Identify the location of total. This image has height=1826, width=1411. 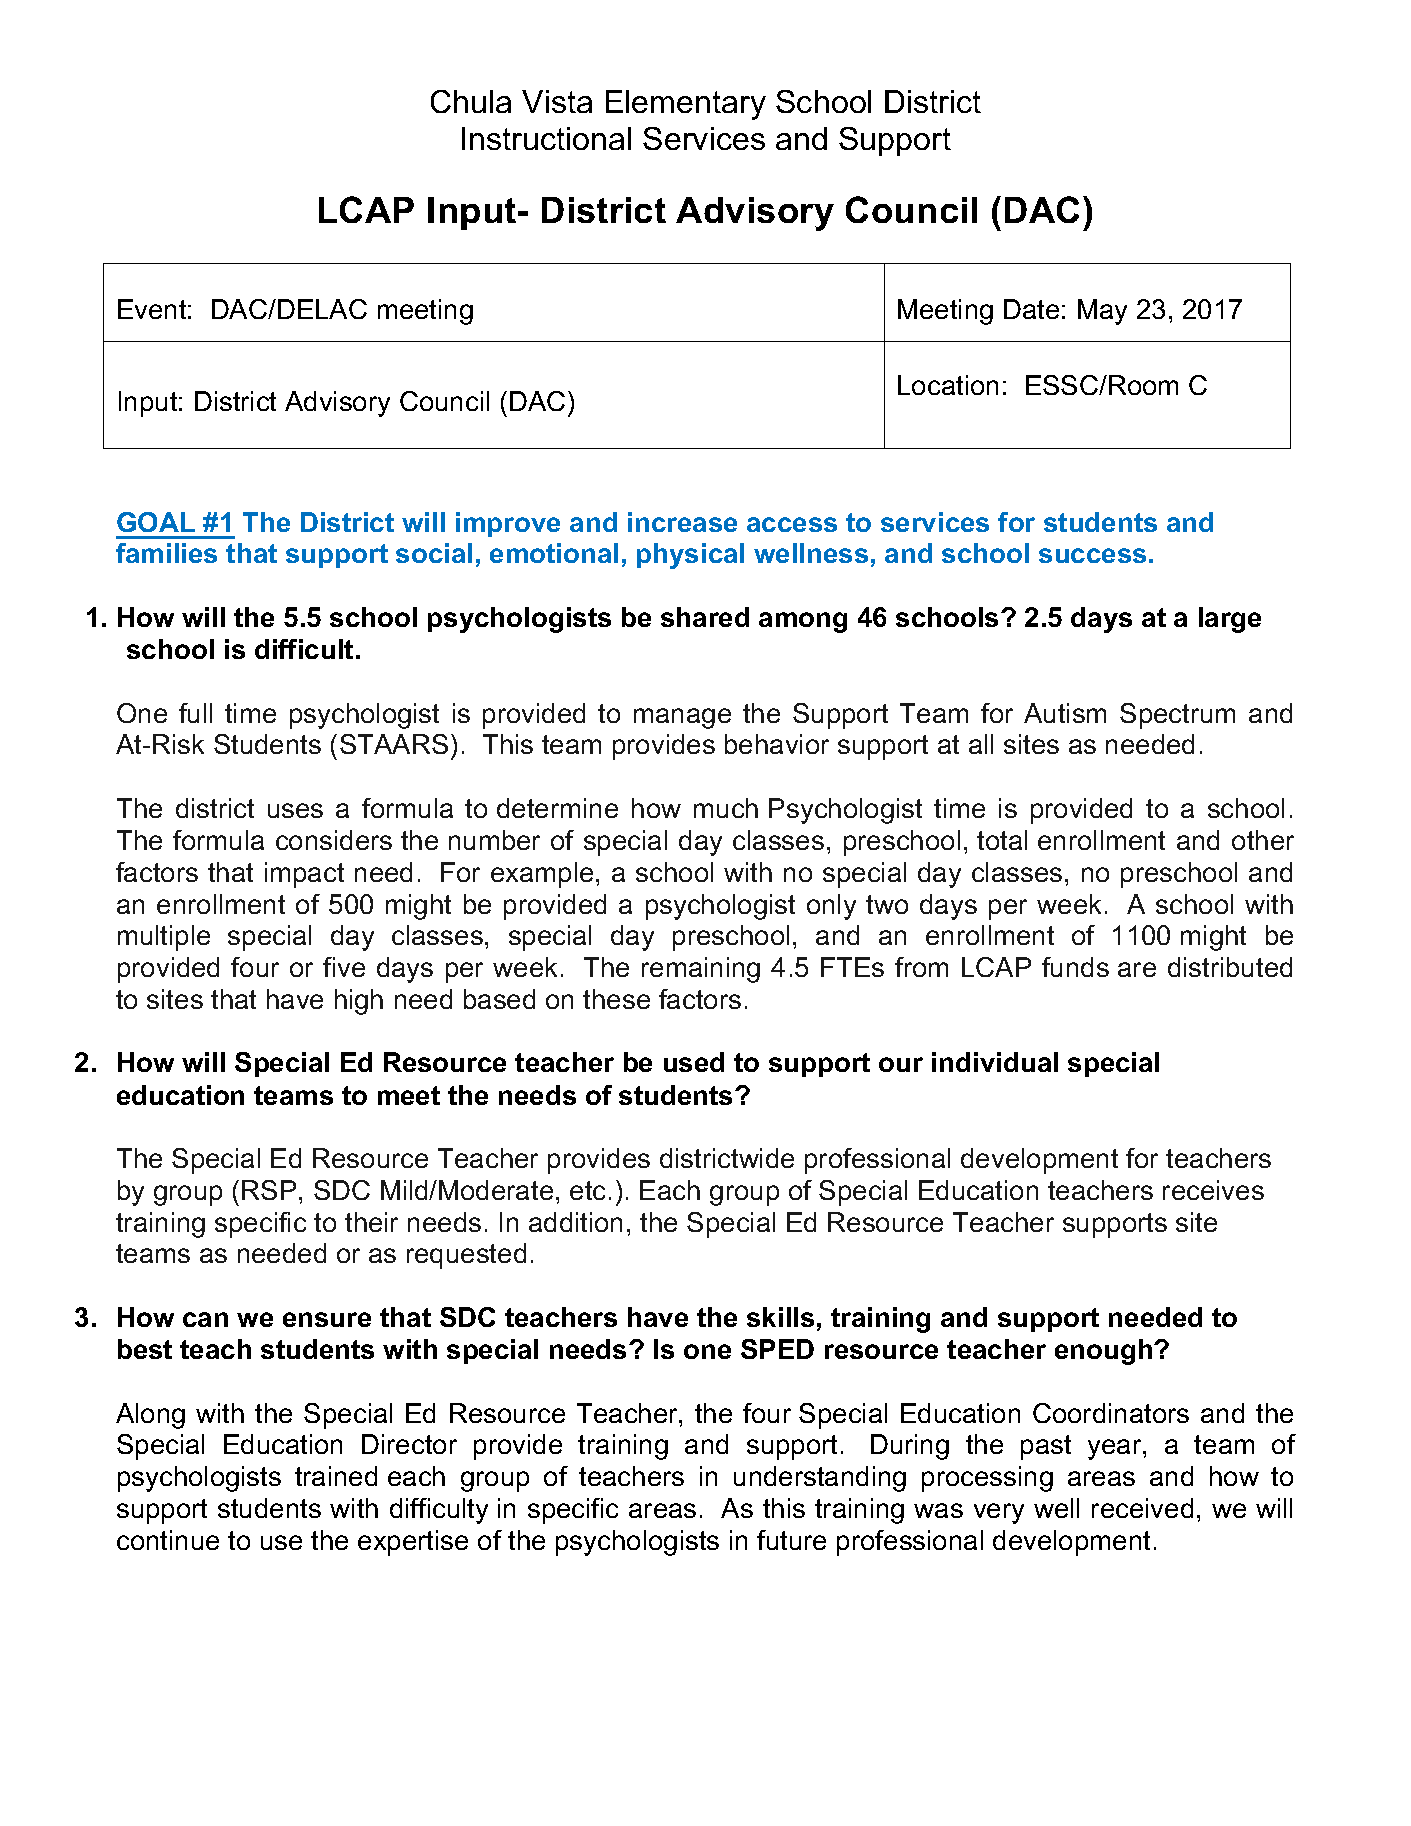
(1002, 840).
